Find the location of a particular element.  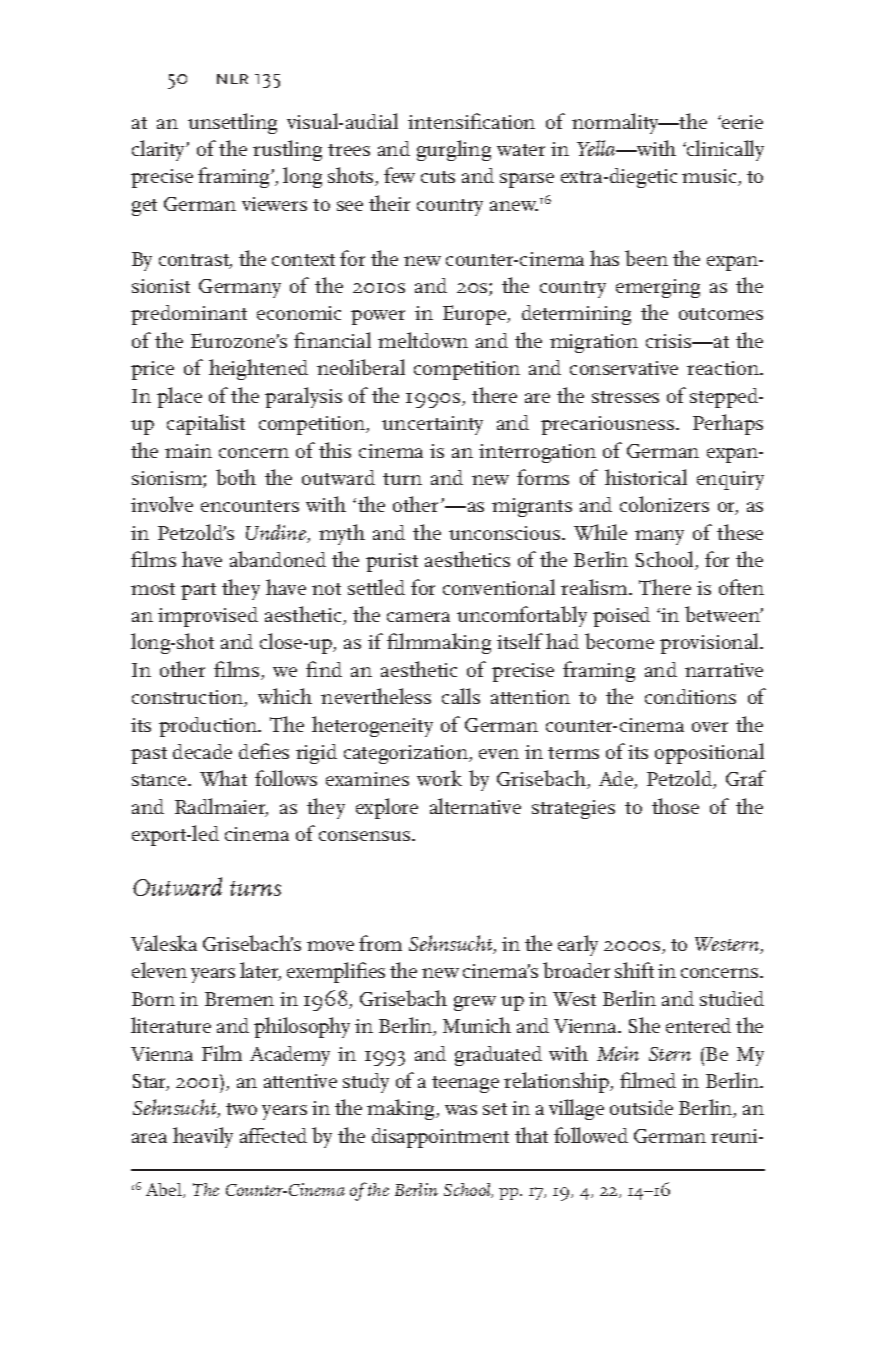

outside is located at coordinates (641, 1107).
